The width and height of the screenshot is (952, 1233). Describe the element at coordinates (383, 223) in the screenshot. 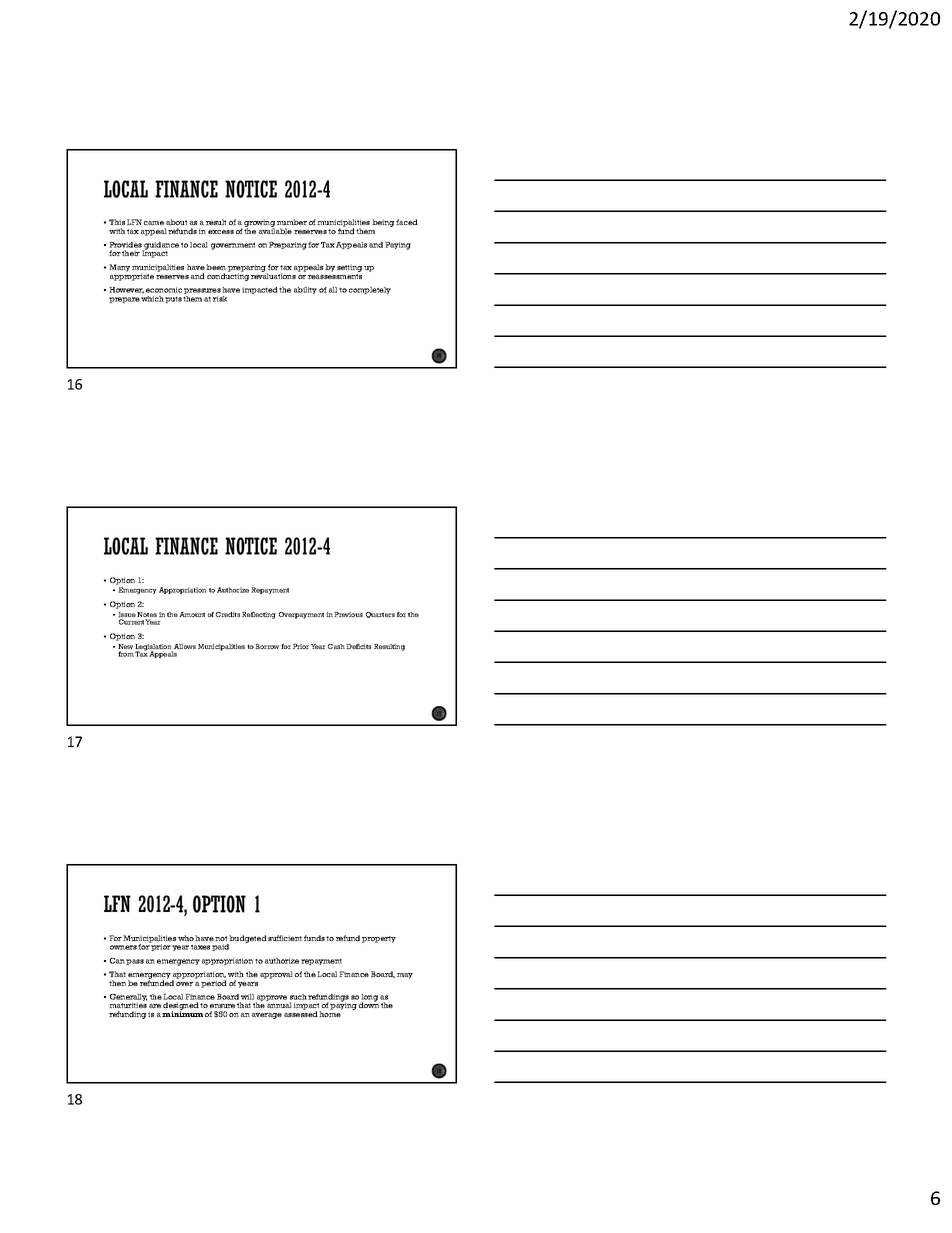

I see `being` at that location.
